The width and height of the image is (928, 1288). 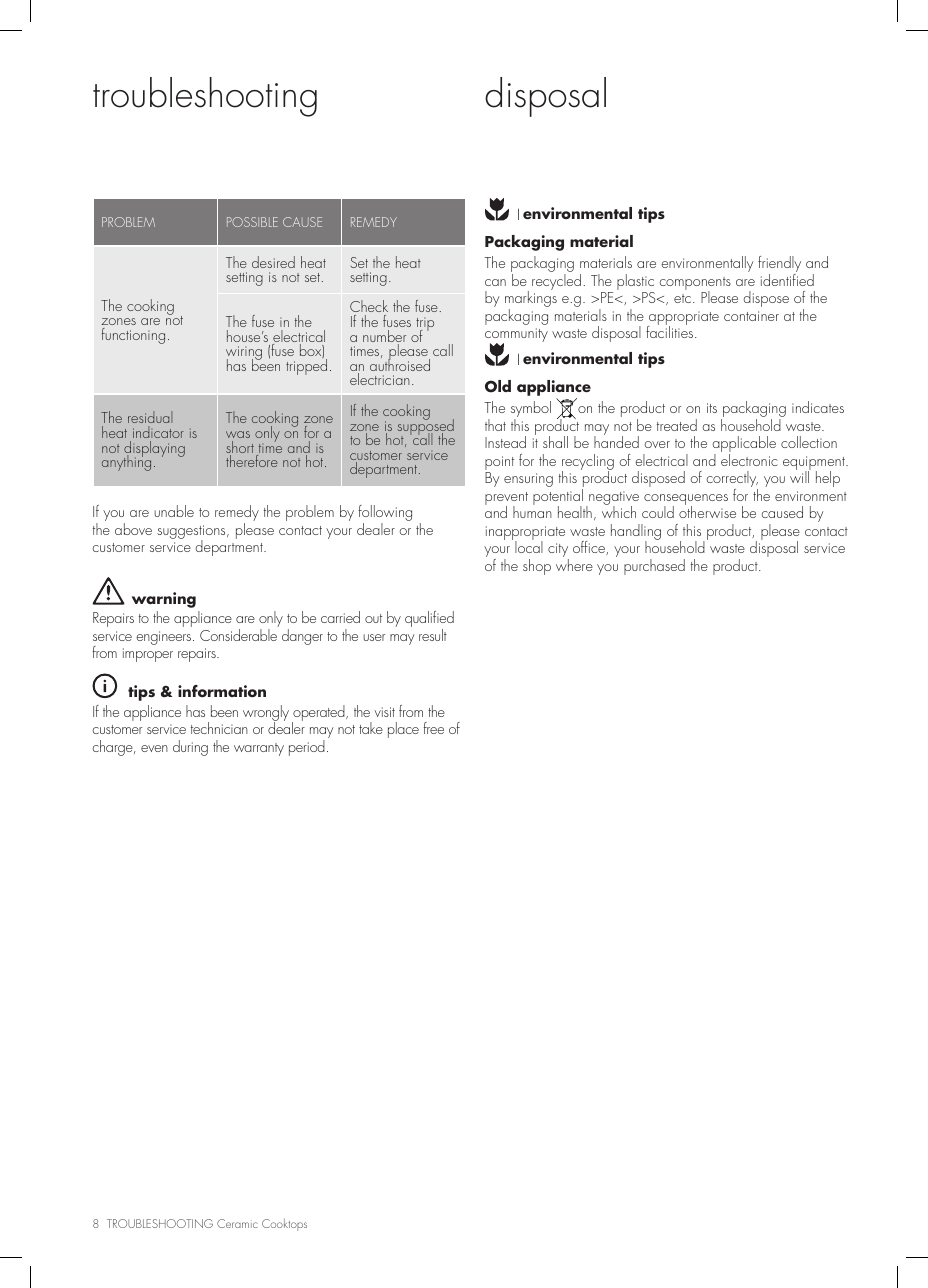 I want to click on take, so click(x=371, y=728).
